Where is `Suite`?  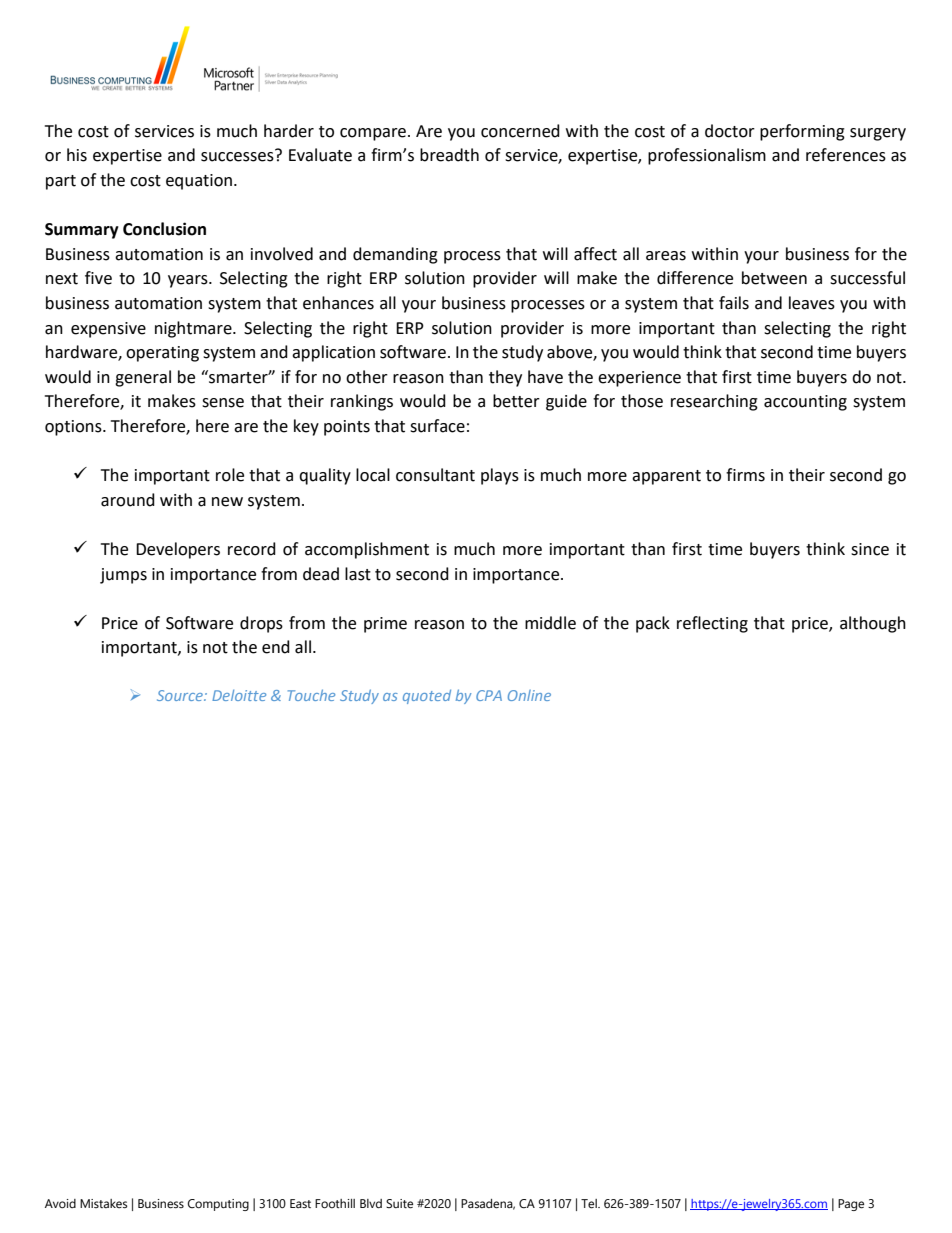 Suite is located at coordinates (399, 1204).
